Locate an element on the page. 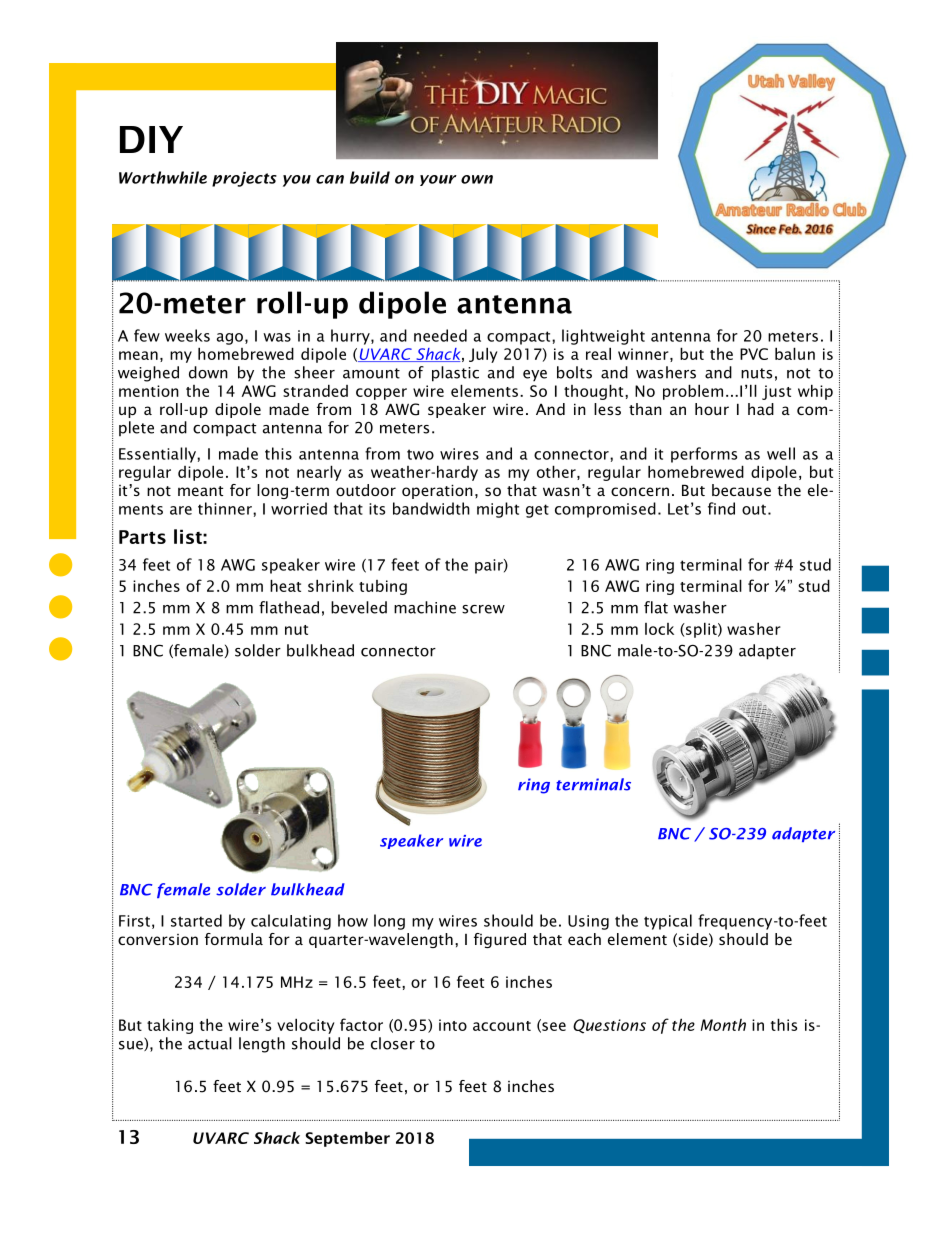 The width and height of the image is (952, 1233). actual is located at coordinates (210, 1043).
